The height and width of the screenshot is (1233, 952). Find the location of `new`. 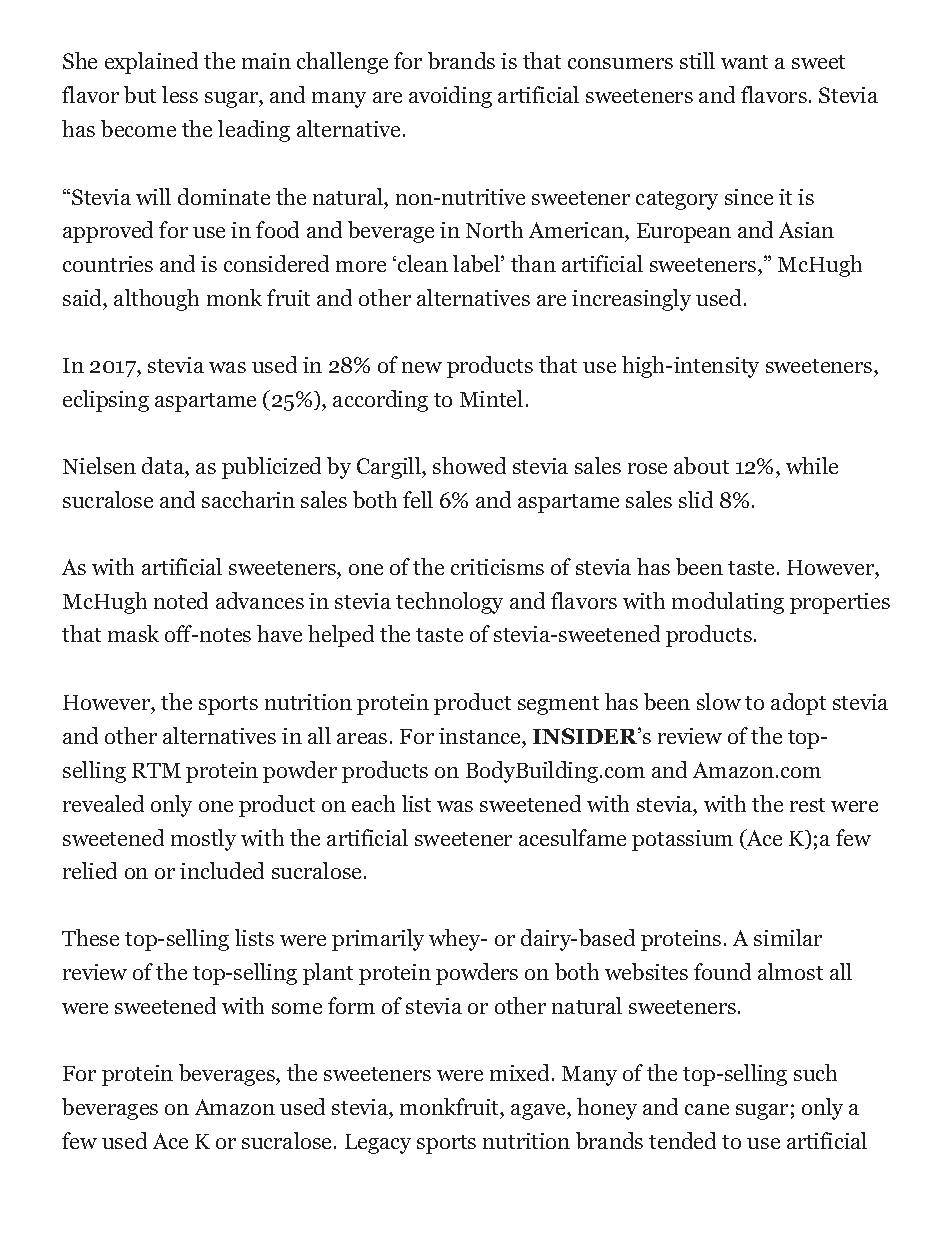

new is located at coordinates (422, 367).
